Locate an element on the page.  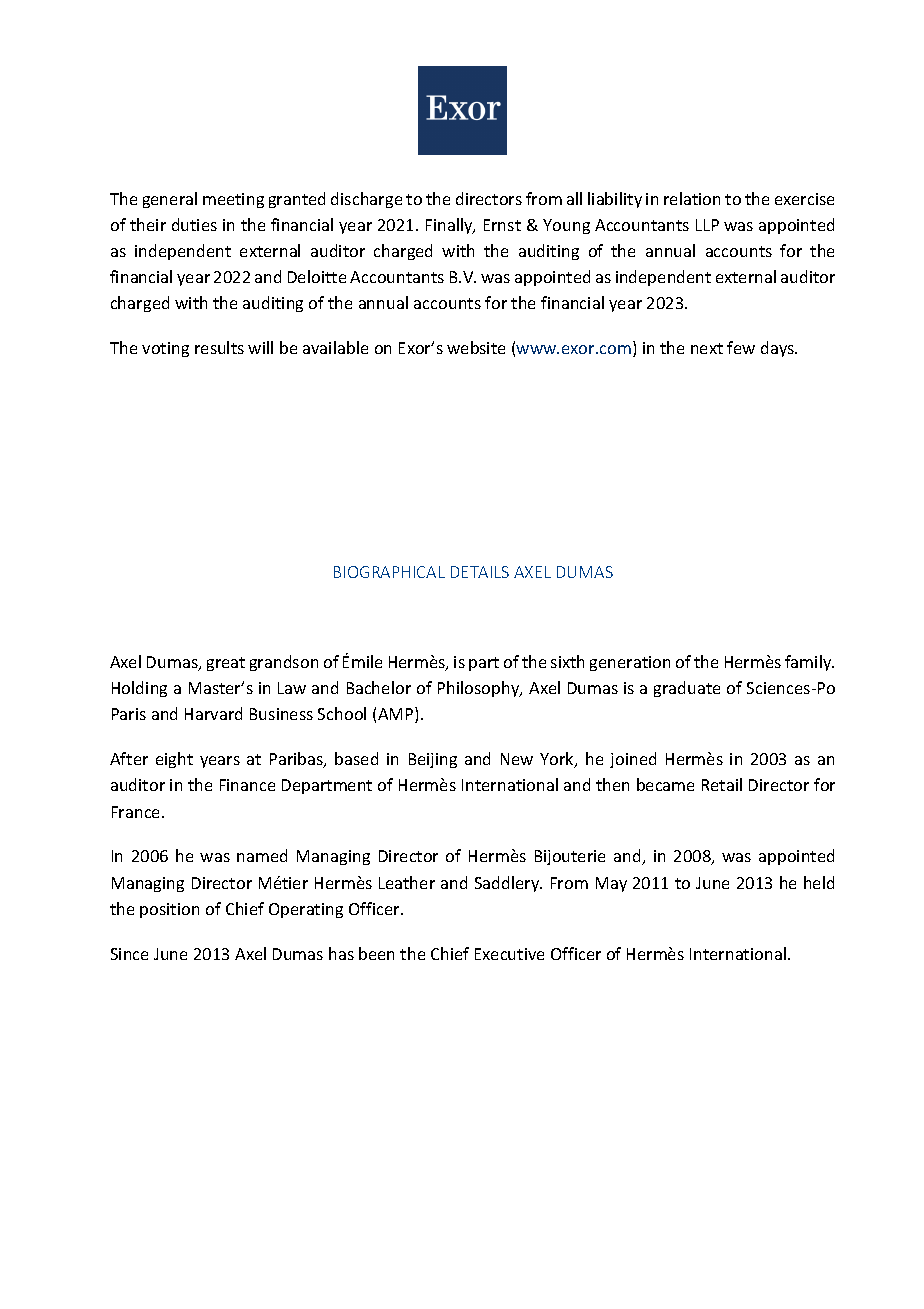
results is located at coordinates (219, 347).
